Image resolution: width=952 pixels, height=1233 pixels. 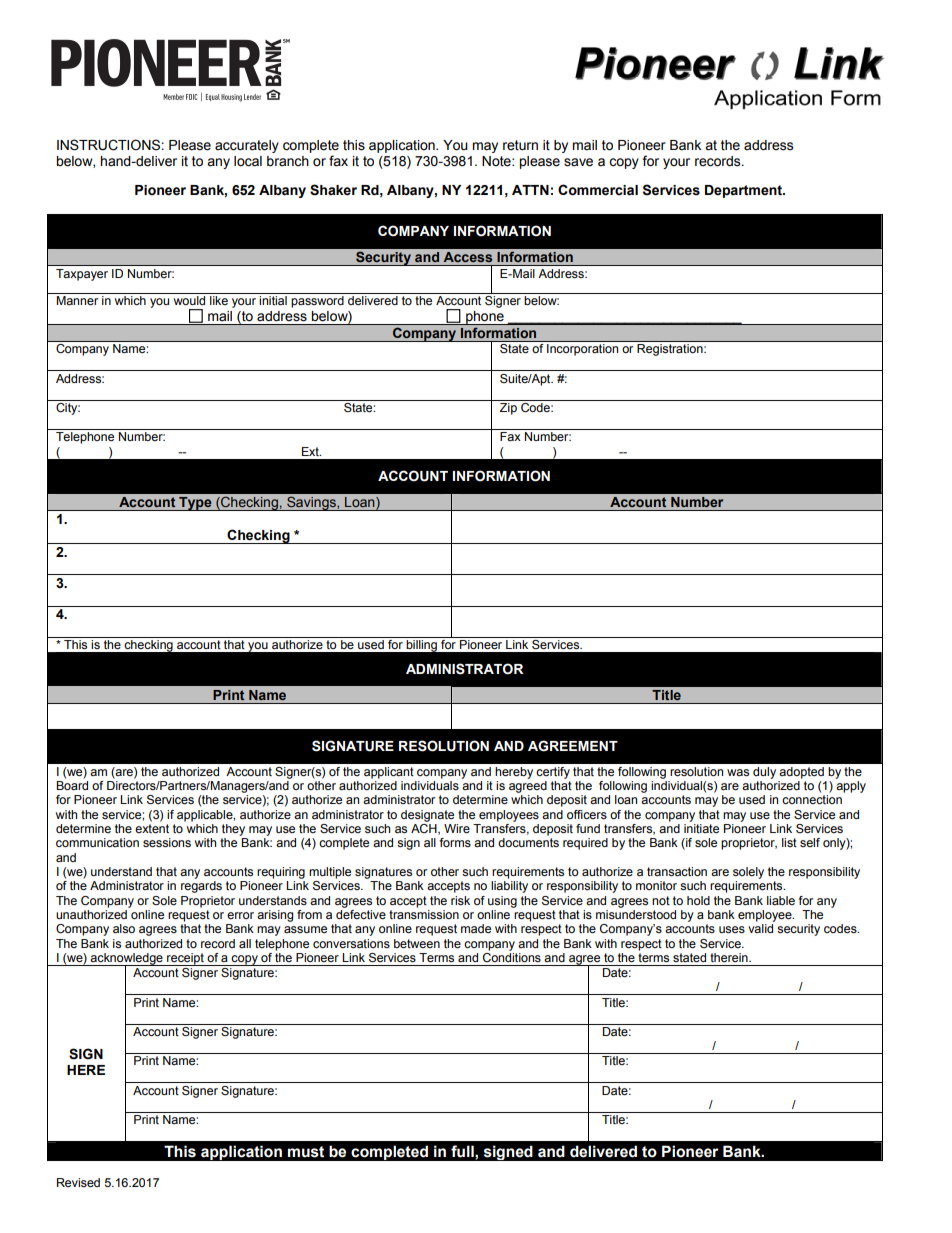 I want to click on local, so click(x=248, y=161).
